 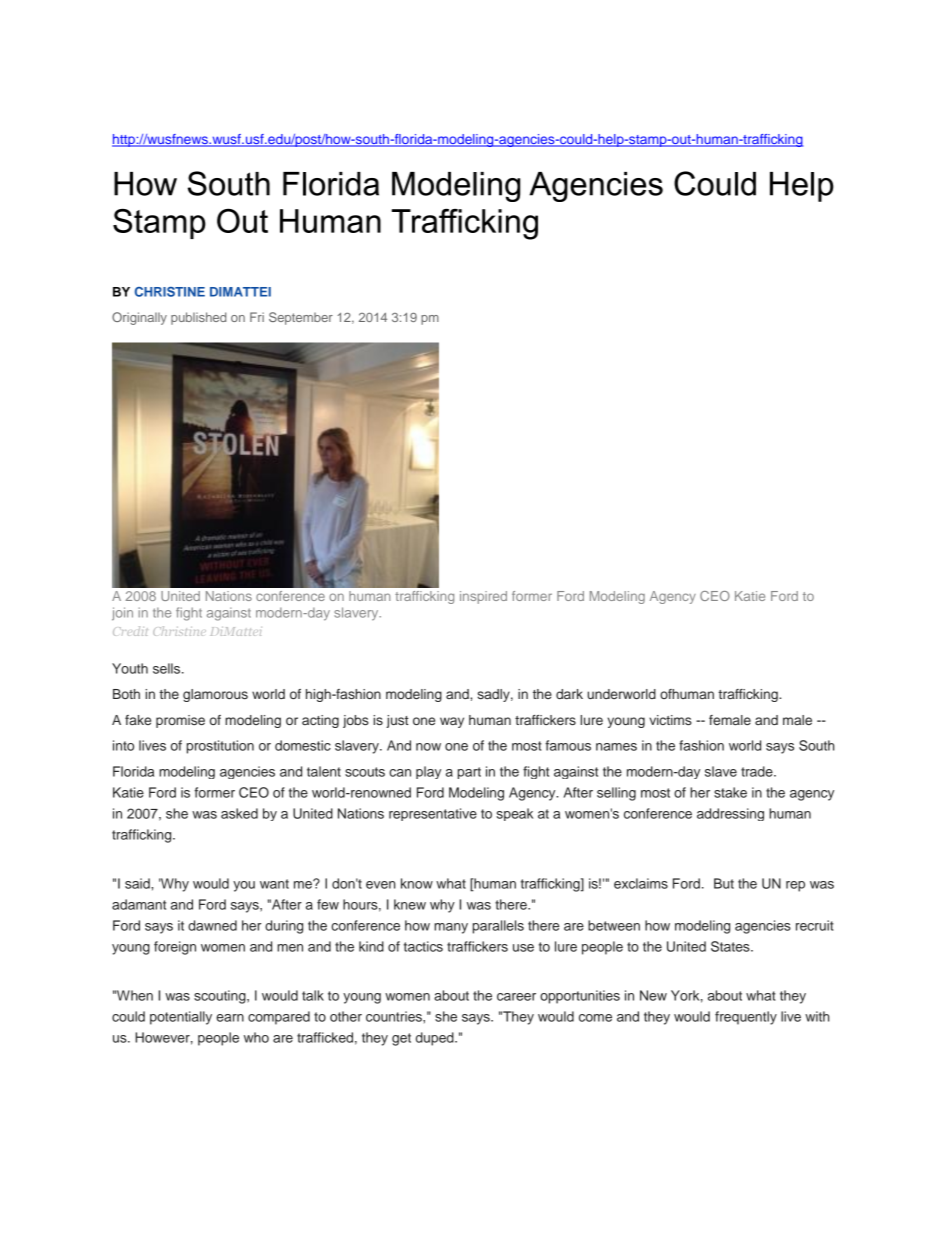 What do you see at coordinates (436, 1039) in the screenshot?
I see `duped` at bounding box center [436, 1039].
